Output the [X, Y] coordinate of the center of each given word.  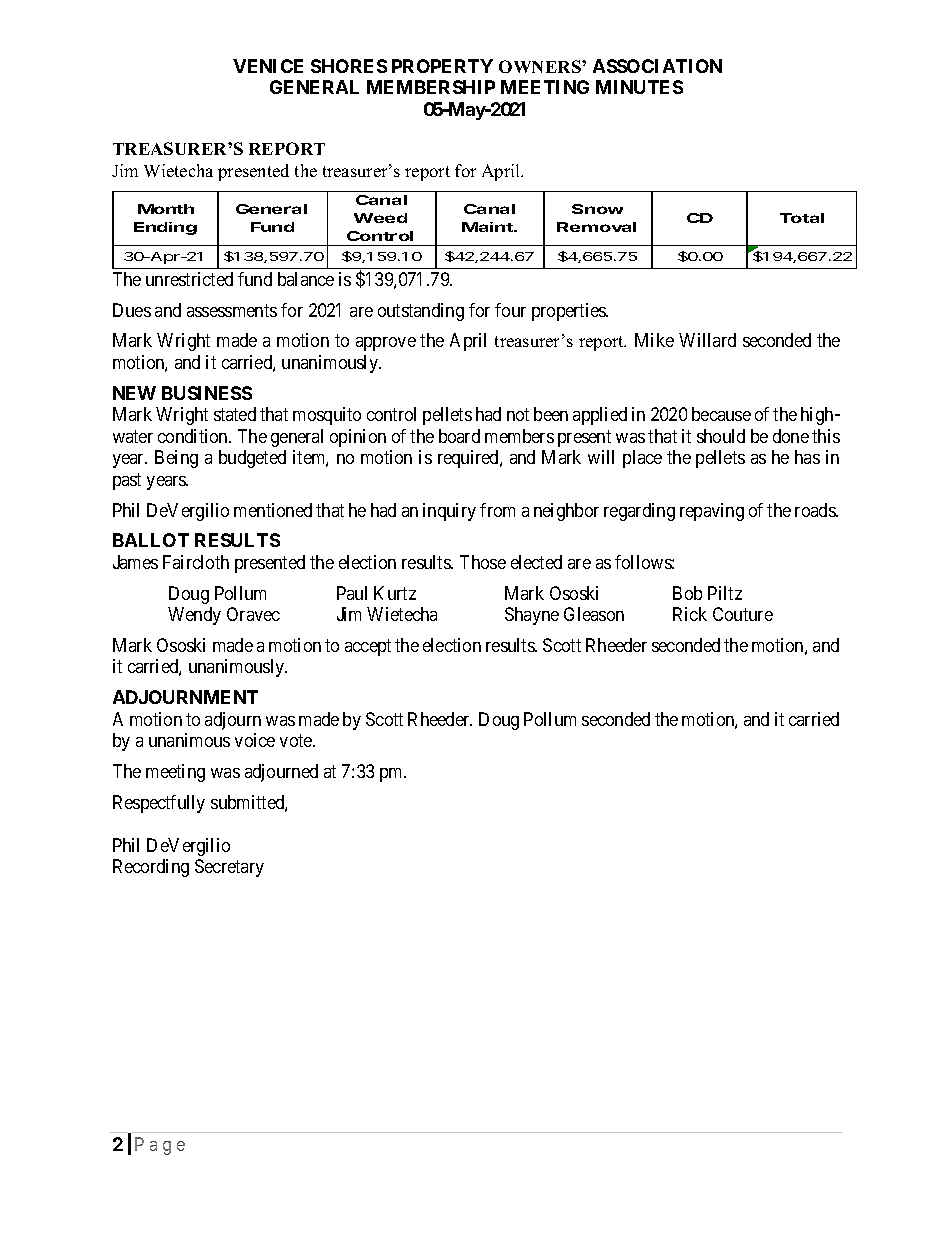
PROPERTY [442, 66]
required [469, 459]
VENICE [268, 66]
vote [297, 740]
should [721, 436]
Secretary [229, 868]
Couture [743, 614]
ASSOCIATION [657, 66]
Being [176, 459]
